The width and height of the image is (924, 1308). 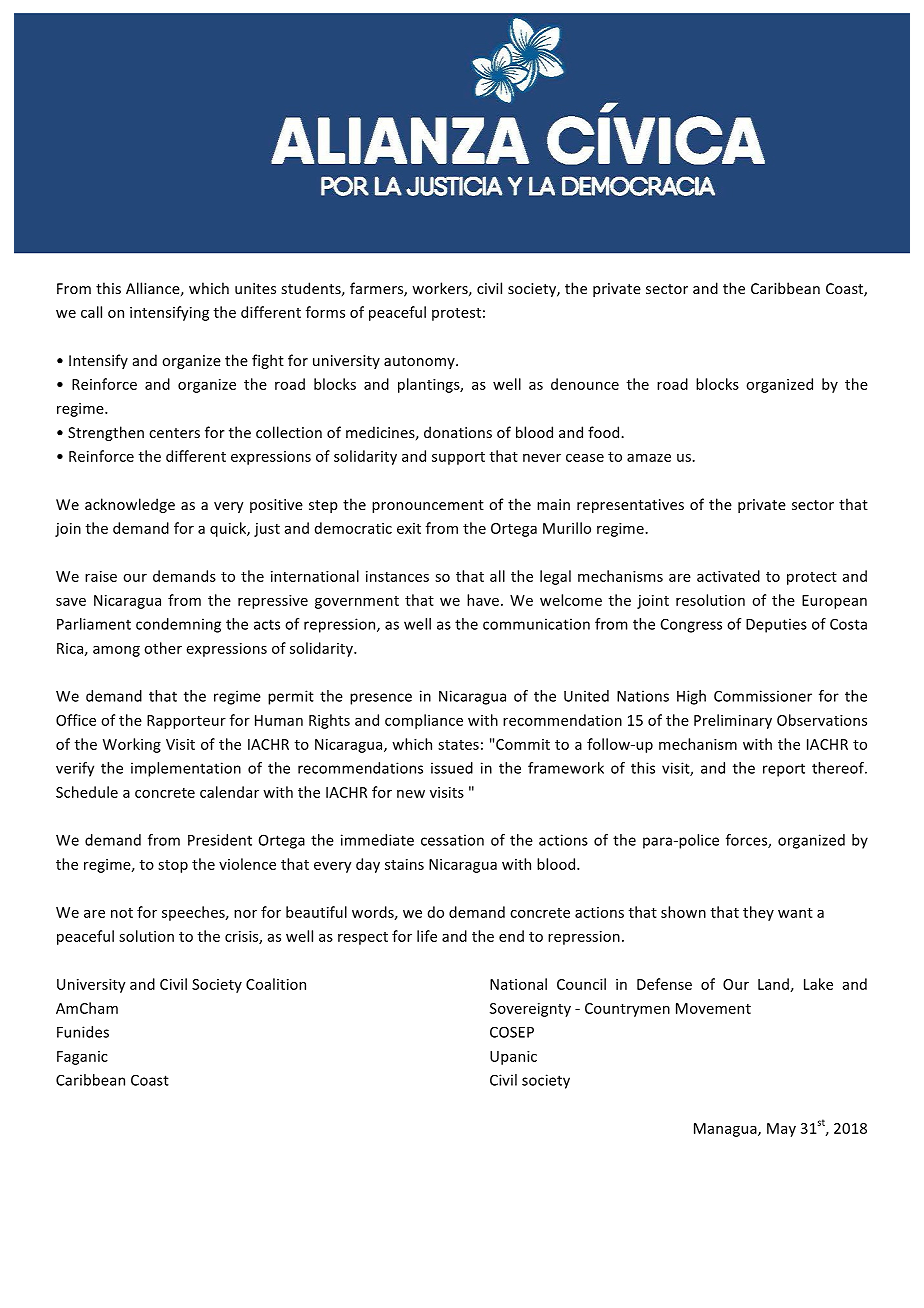 I want to click on not, so click(x=122, y=913).
